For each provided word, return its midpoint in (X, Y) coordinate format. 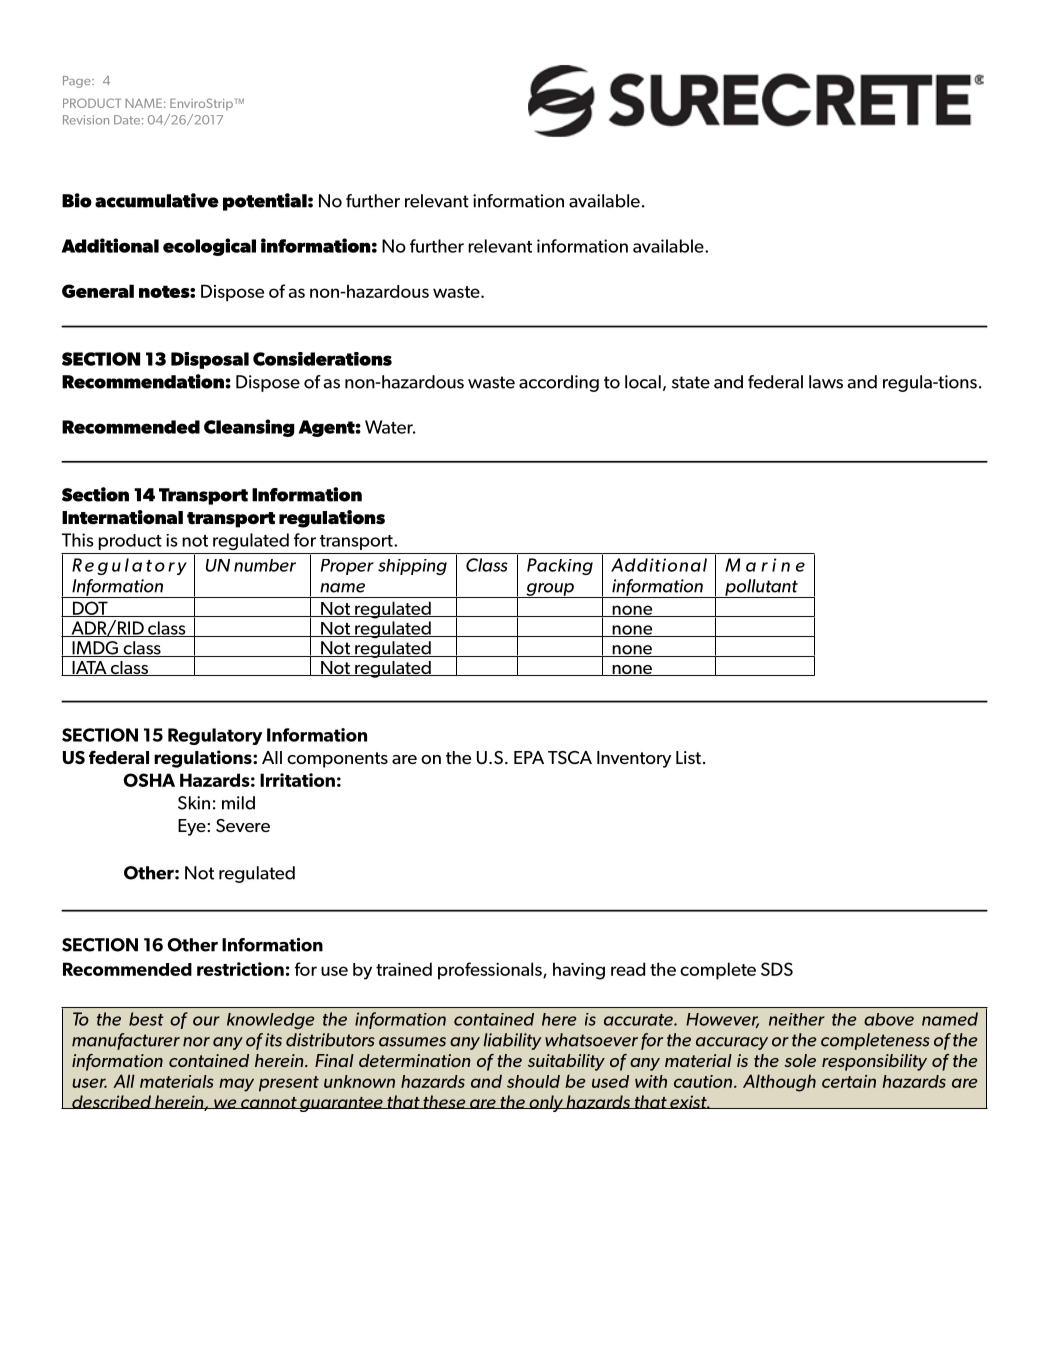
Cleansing (249, 428)
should (533, 1081)
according (559, 383)
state (691, 382)
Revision (86, 120)
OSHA (149, 780)
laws (826, 382)
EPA (529, 757)
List (688, 757)
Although (779, 1083)
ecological (209, 247)
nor (196, 1042)
